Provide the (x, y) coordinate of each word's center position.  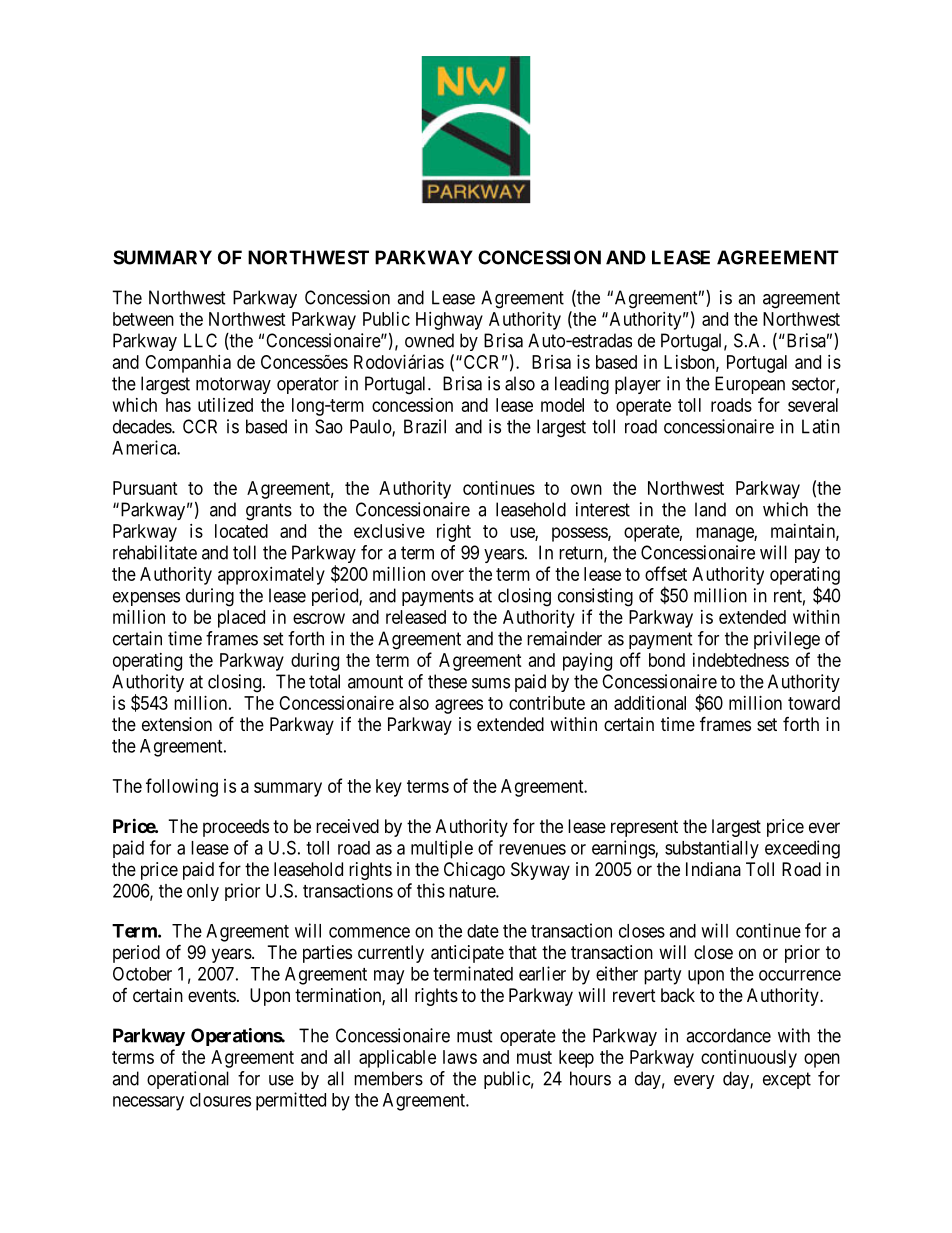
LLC (200, 340)
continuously (749, 1059)
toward (814, 703)
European (750, 385)
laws (460, 1057)
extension (177, 724)
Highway (449, 321)
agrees (459, 706)
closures (220, 1100)
